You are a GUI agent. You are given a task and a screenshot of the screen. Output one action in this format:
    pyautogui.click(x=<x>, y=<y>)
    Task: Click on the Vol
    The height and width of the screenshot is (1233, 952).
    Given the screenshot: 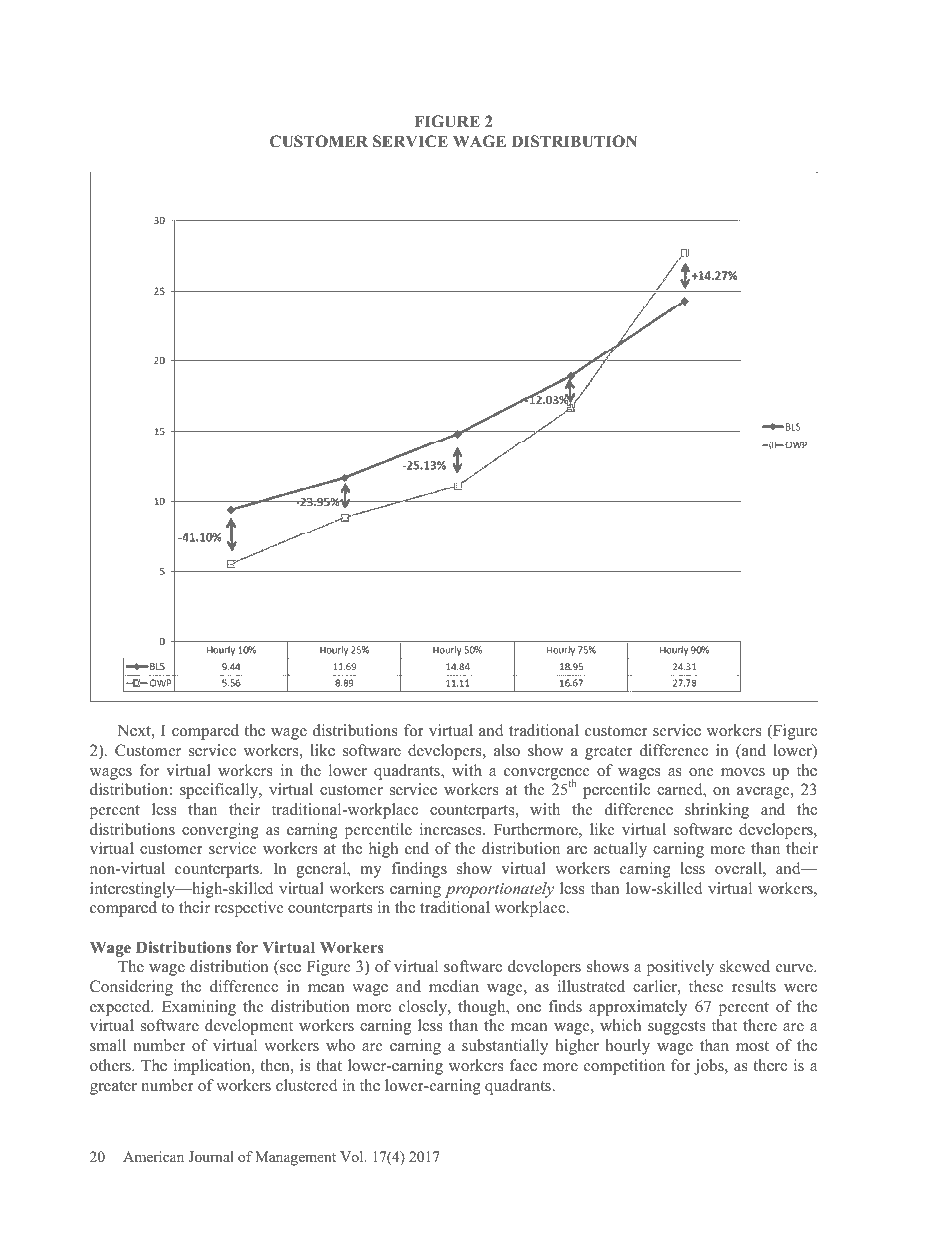 What is the action you would take?
    pyautogui.click(x=353, y=1156)
